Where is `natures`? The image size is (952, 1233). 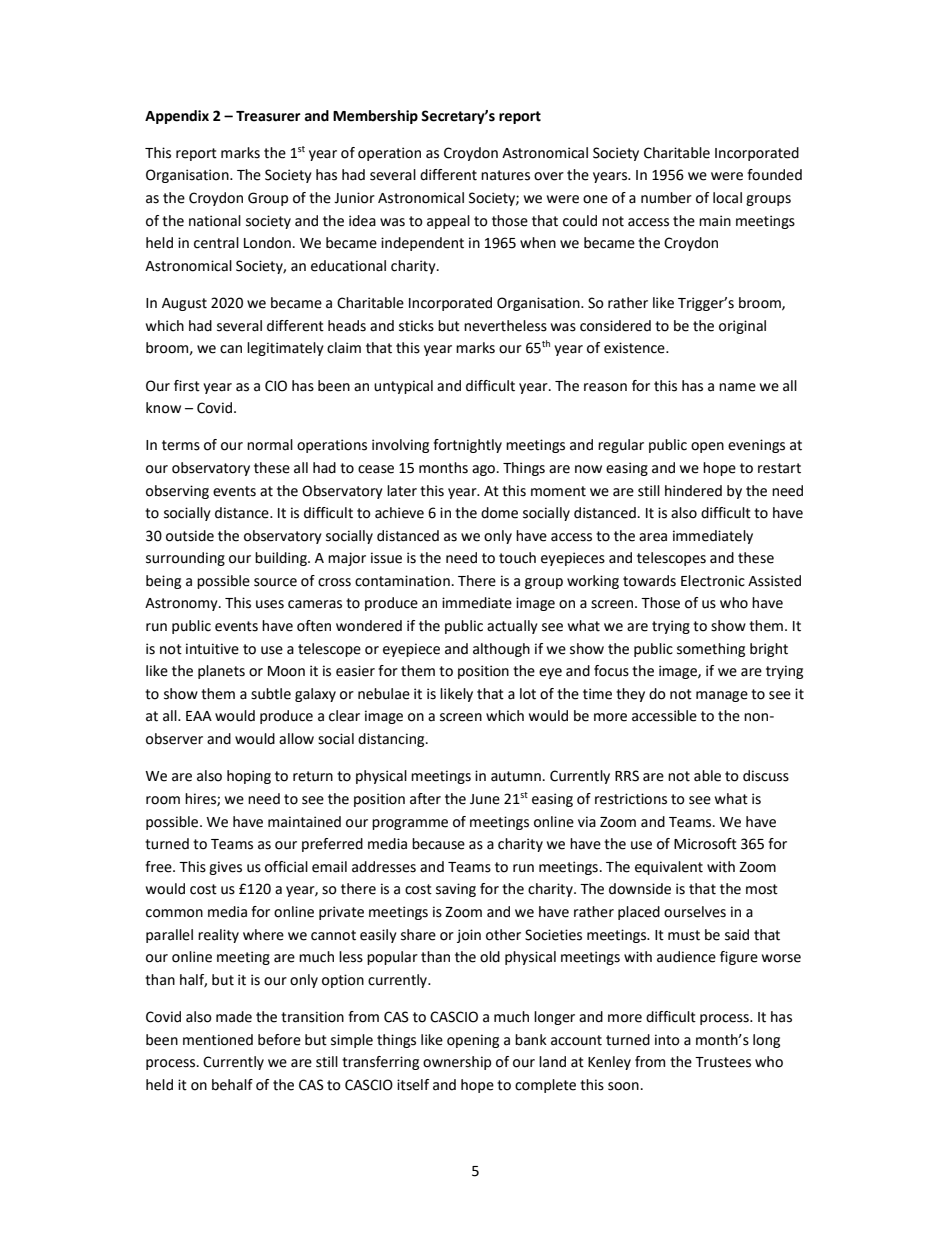 natures is located at coordinates (505, 175).
